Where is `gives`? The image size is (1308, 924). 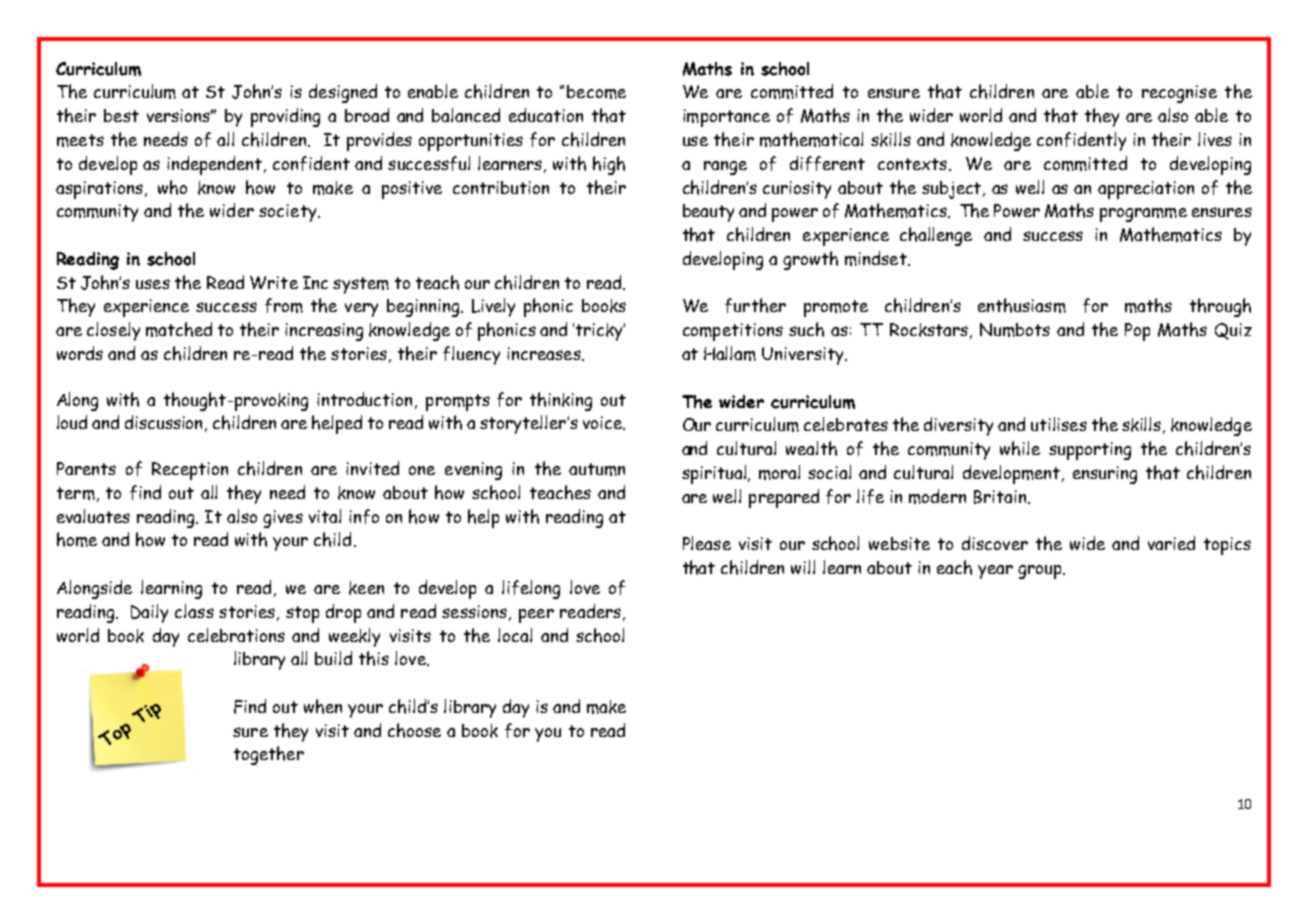 gives is located at coordinates (283, 519).
